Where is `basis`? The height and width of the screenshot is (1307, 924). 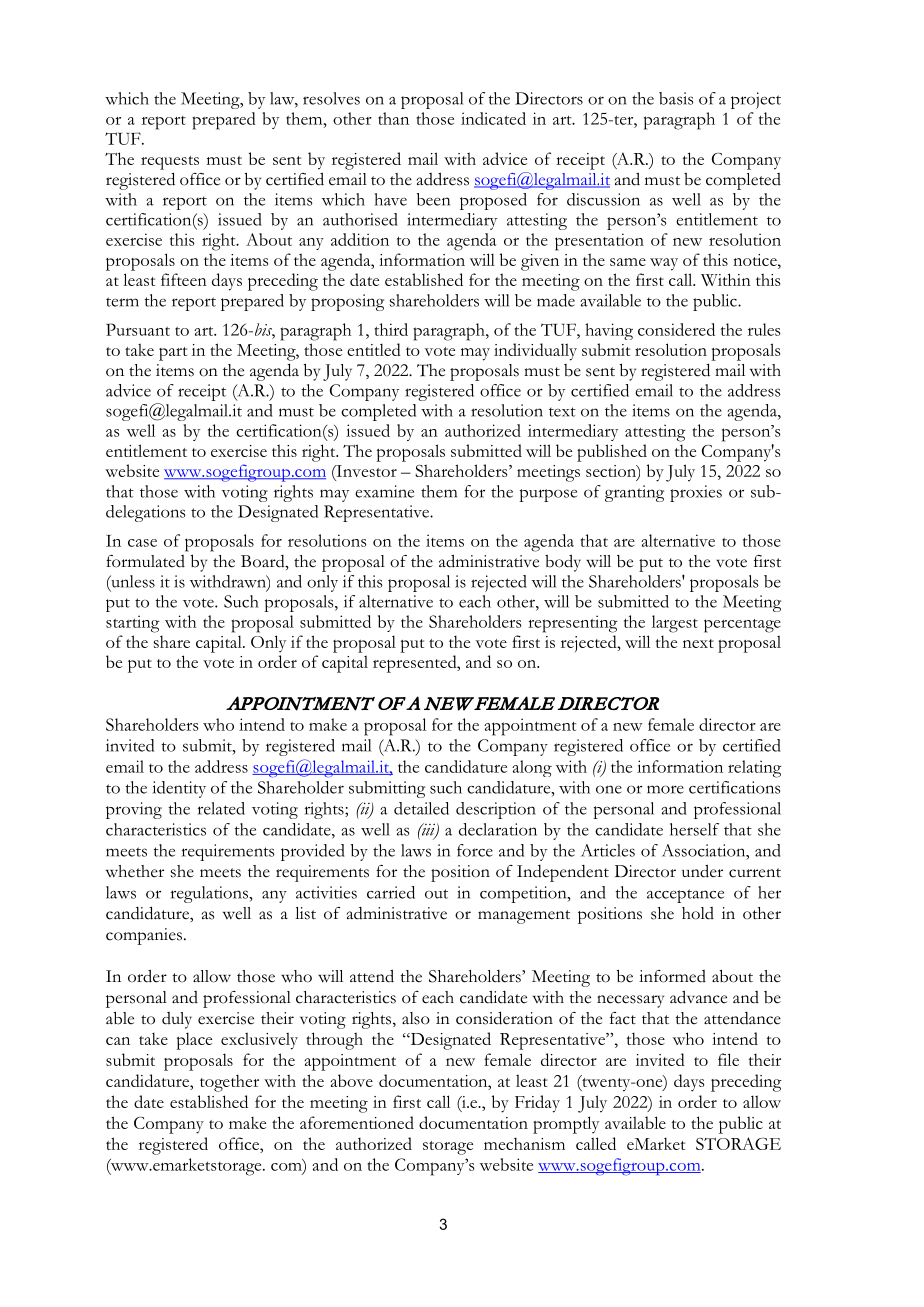
basis is located at coordinates (676, 98).
